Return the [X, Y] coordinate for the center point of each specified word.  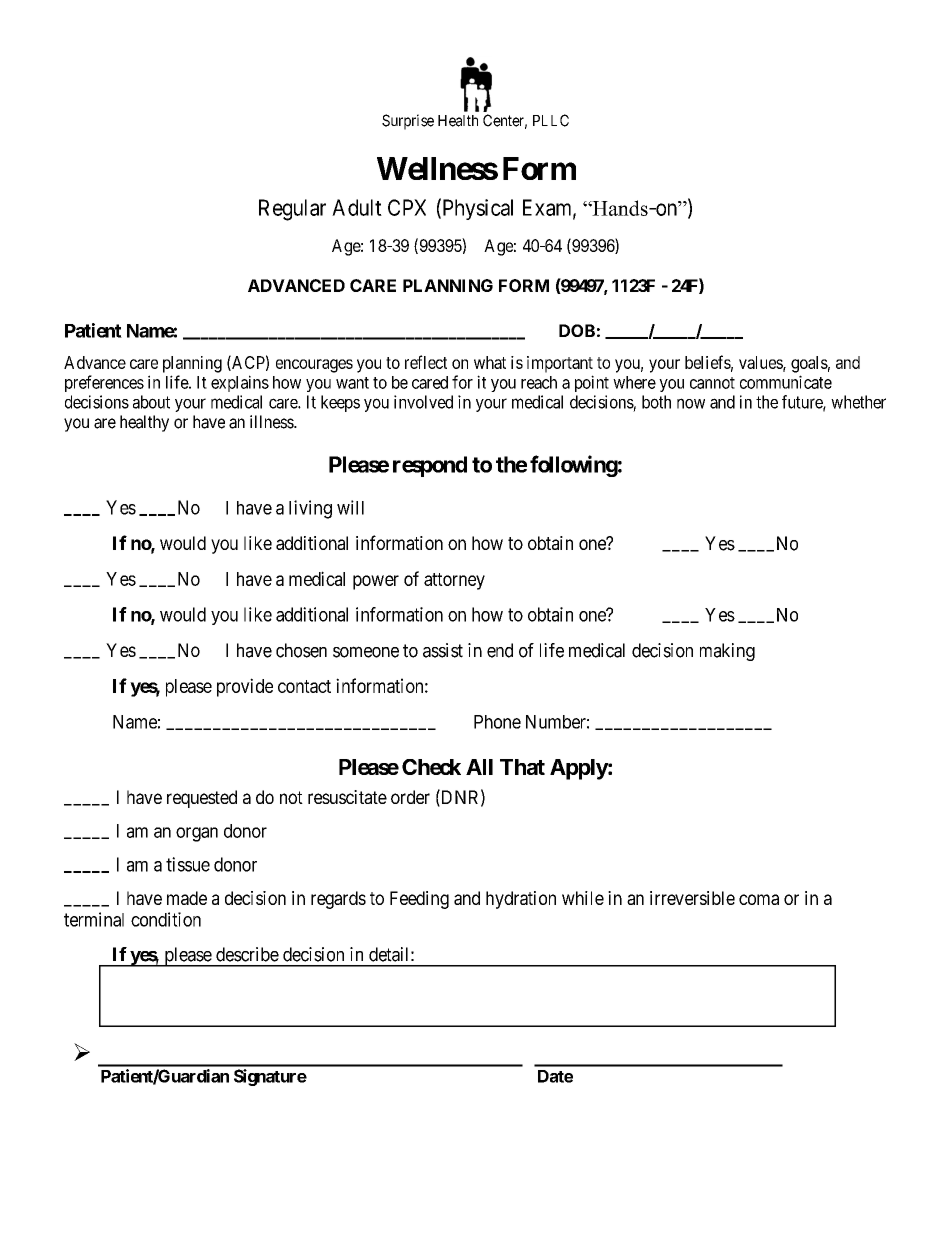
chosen [301, 650]
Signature [270, 1077]
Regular [292, 210]
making [727, 652]
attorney [454, 581]
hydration [521, 900]
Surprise [408, 122]
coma [759, 899]
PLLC [551, 120]
